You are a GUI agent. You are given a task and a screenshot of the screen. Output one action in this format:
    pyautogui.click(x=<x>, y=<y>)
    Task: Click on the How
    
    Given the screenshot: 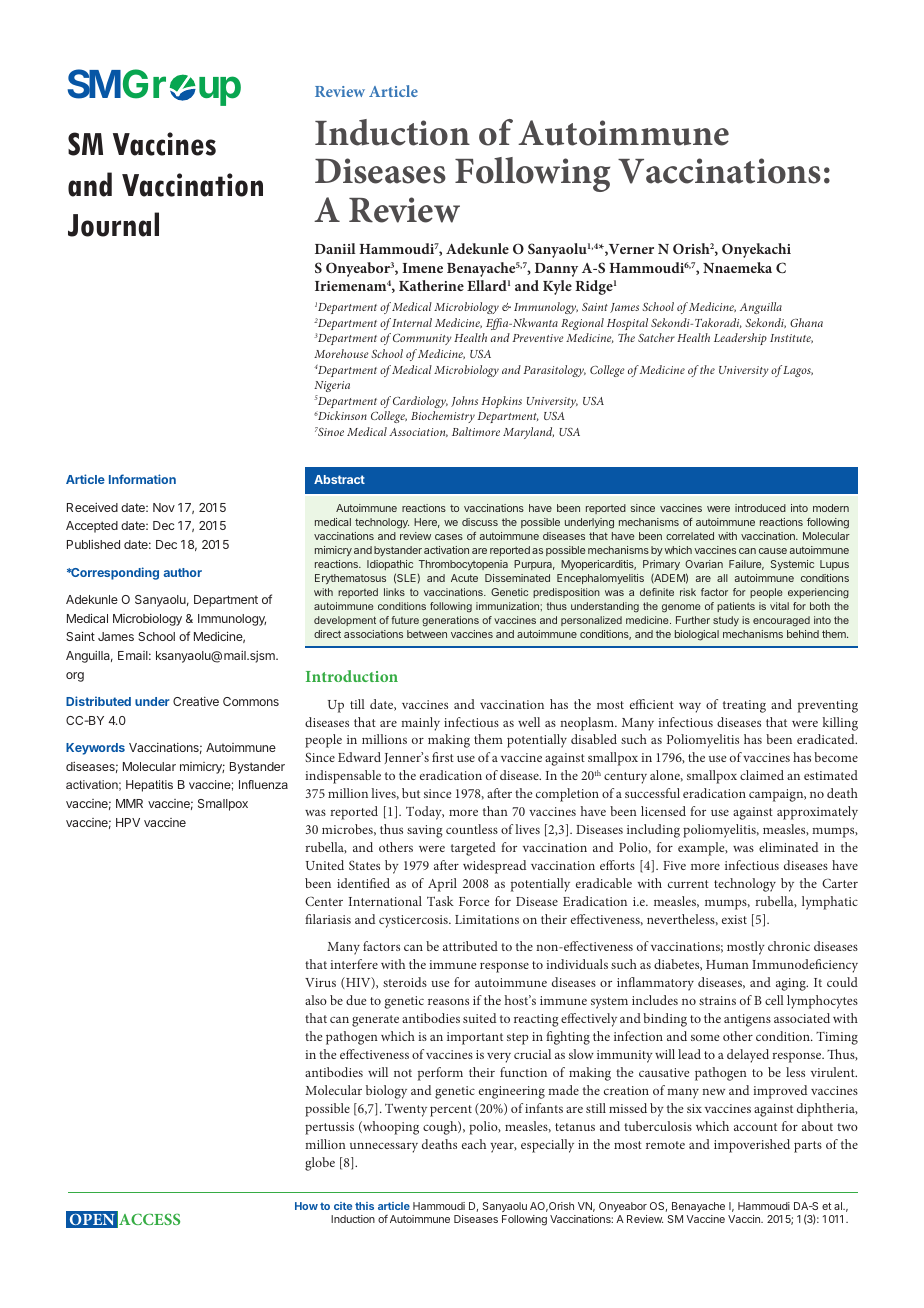 What is the action you would take?
    pyautogui.click(x=306, y=1206)
